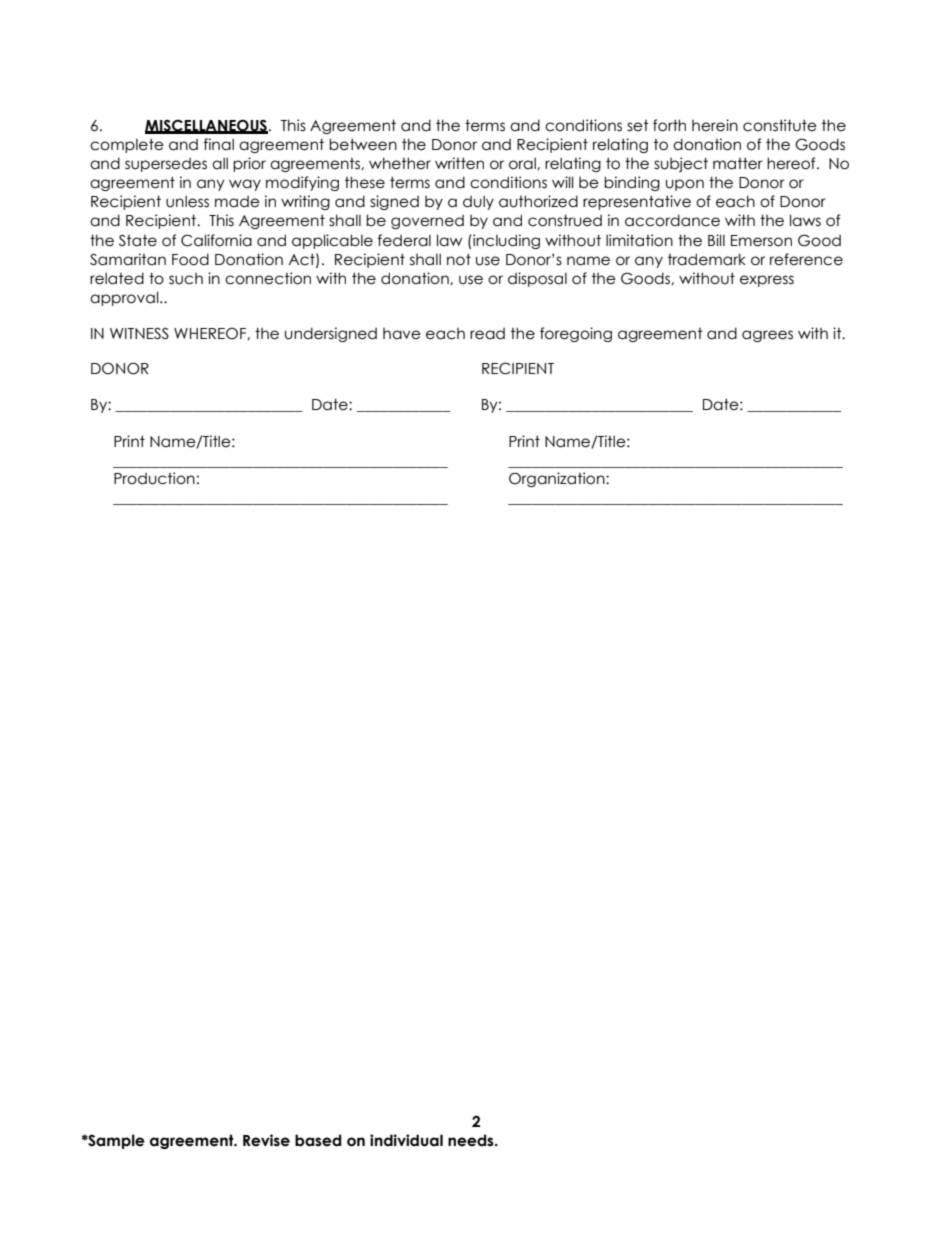 This screenshot has width=952, height=1233. Describe the element at coordinates (266, 1140) in the screenshot. I see `Revise` at that location.
